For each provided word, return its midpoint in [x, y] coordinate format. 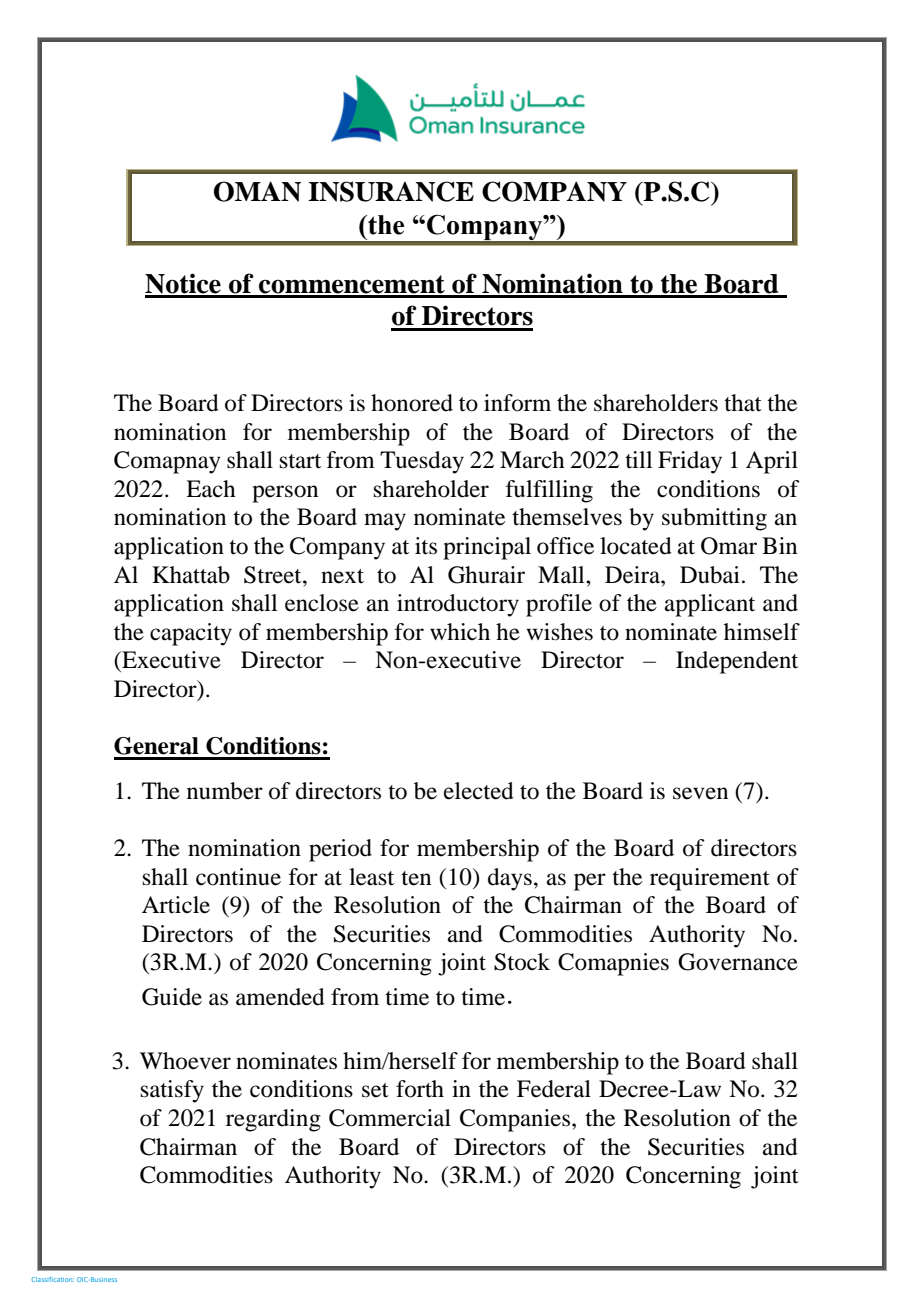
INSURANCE [391, 191]
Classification [53, 1279]
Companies [516, 1120]
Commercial [390, 1118]
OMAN [257, 191]
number [225, 791]
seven [700, 793]
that [743, 403]
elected [479, 791]
